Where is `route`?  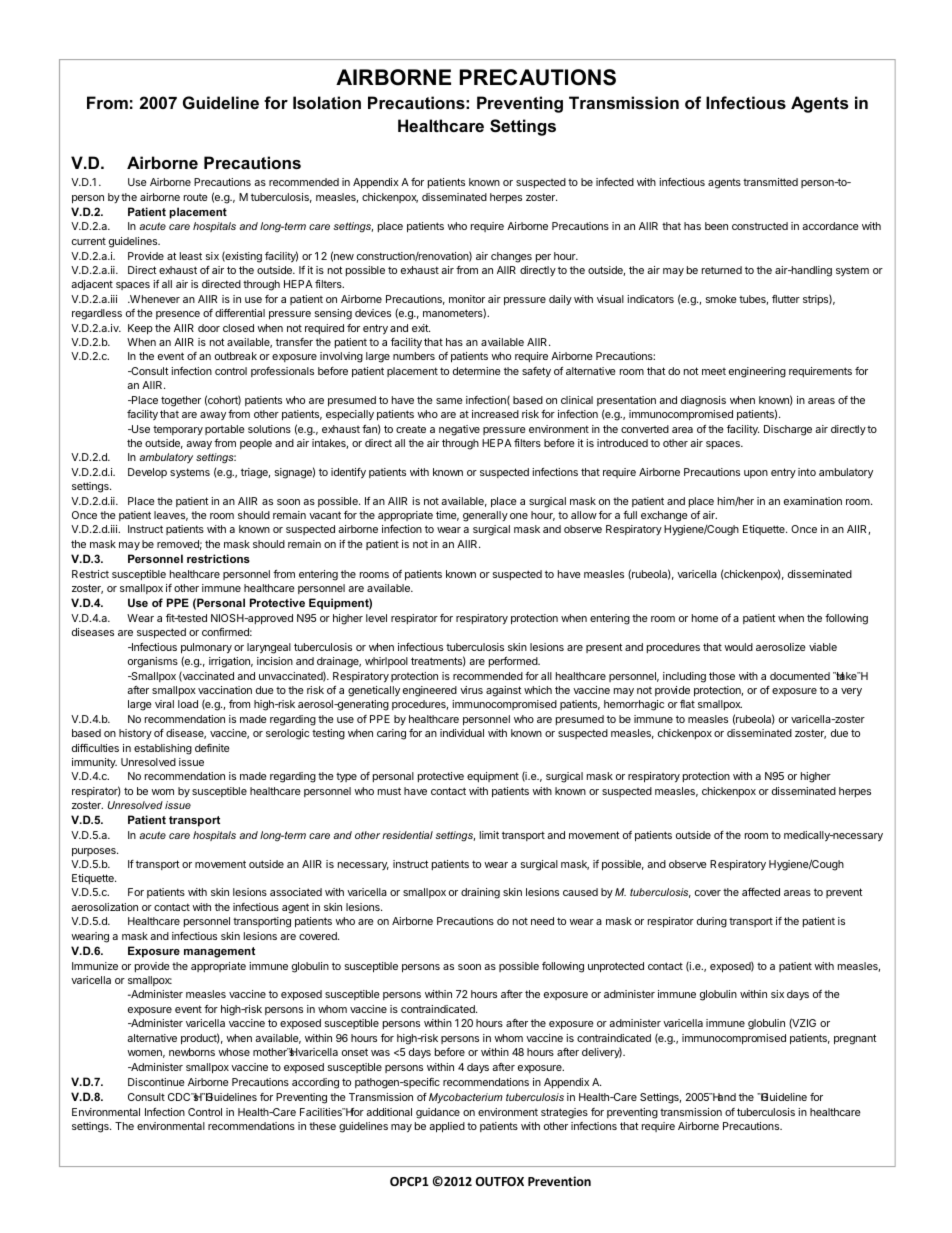 route is located at coordinates (196, 197).
